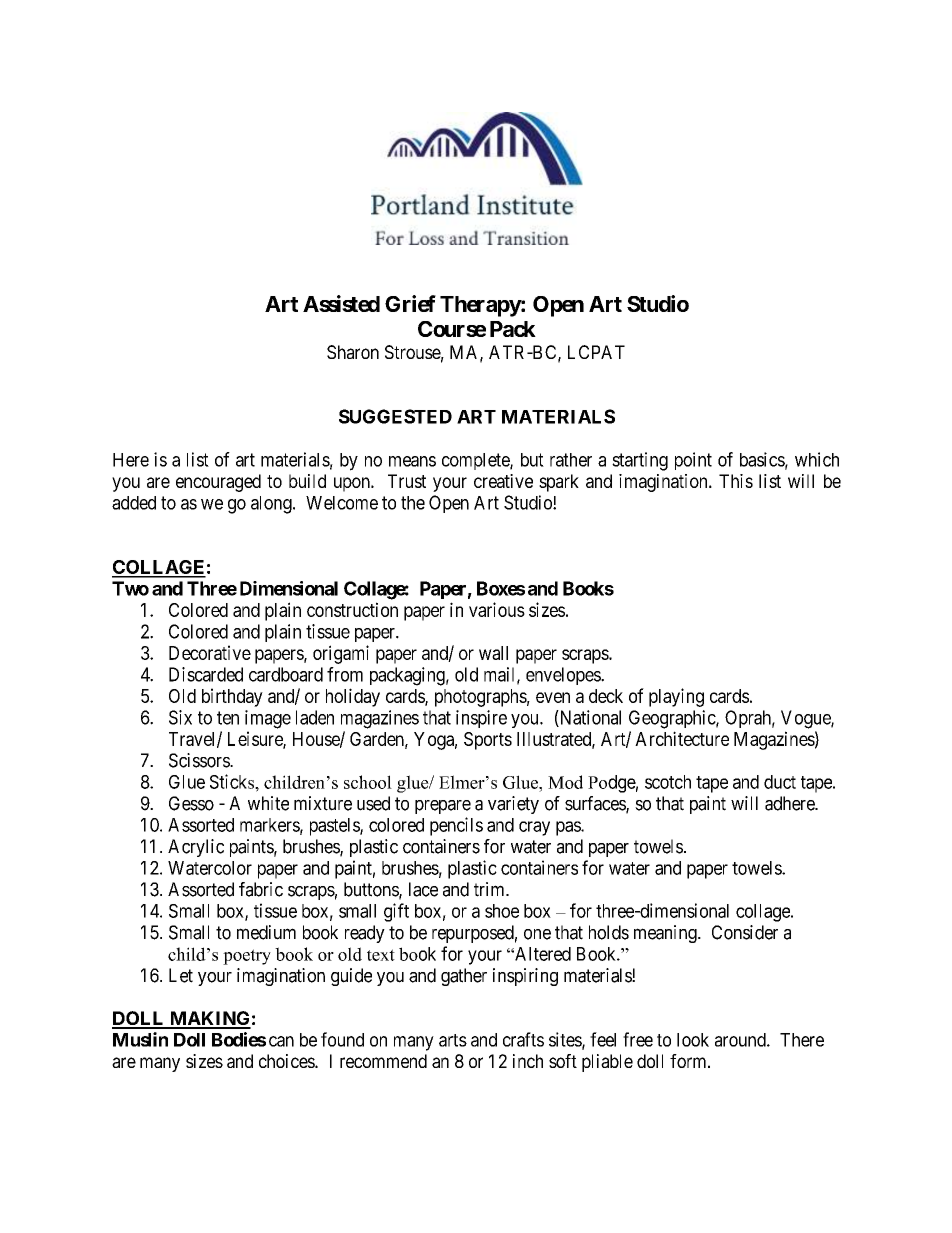 Image resolution: width=952 pixels, height=1233 pixels. I want to click on encouraged, so click(218, 483).
